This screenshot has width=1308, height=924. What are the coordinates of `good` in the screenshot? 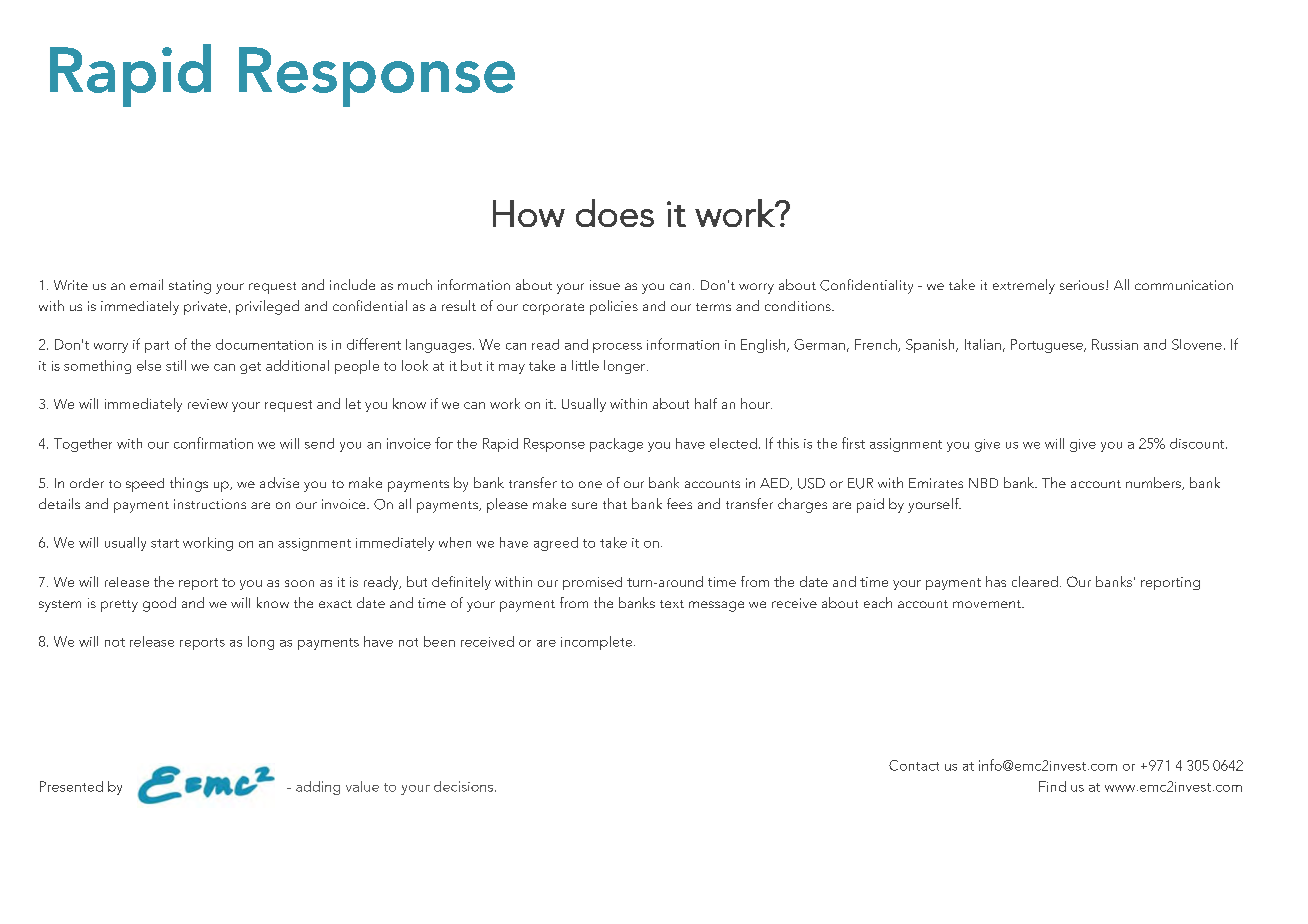 It's located at (159, 604).
